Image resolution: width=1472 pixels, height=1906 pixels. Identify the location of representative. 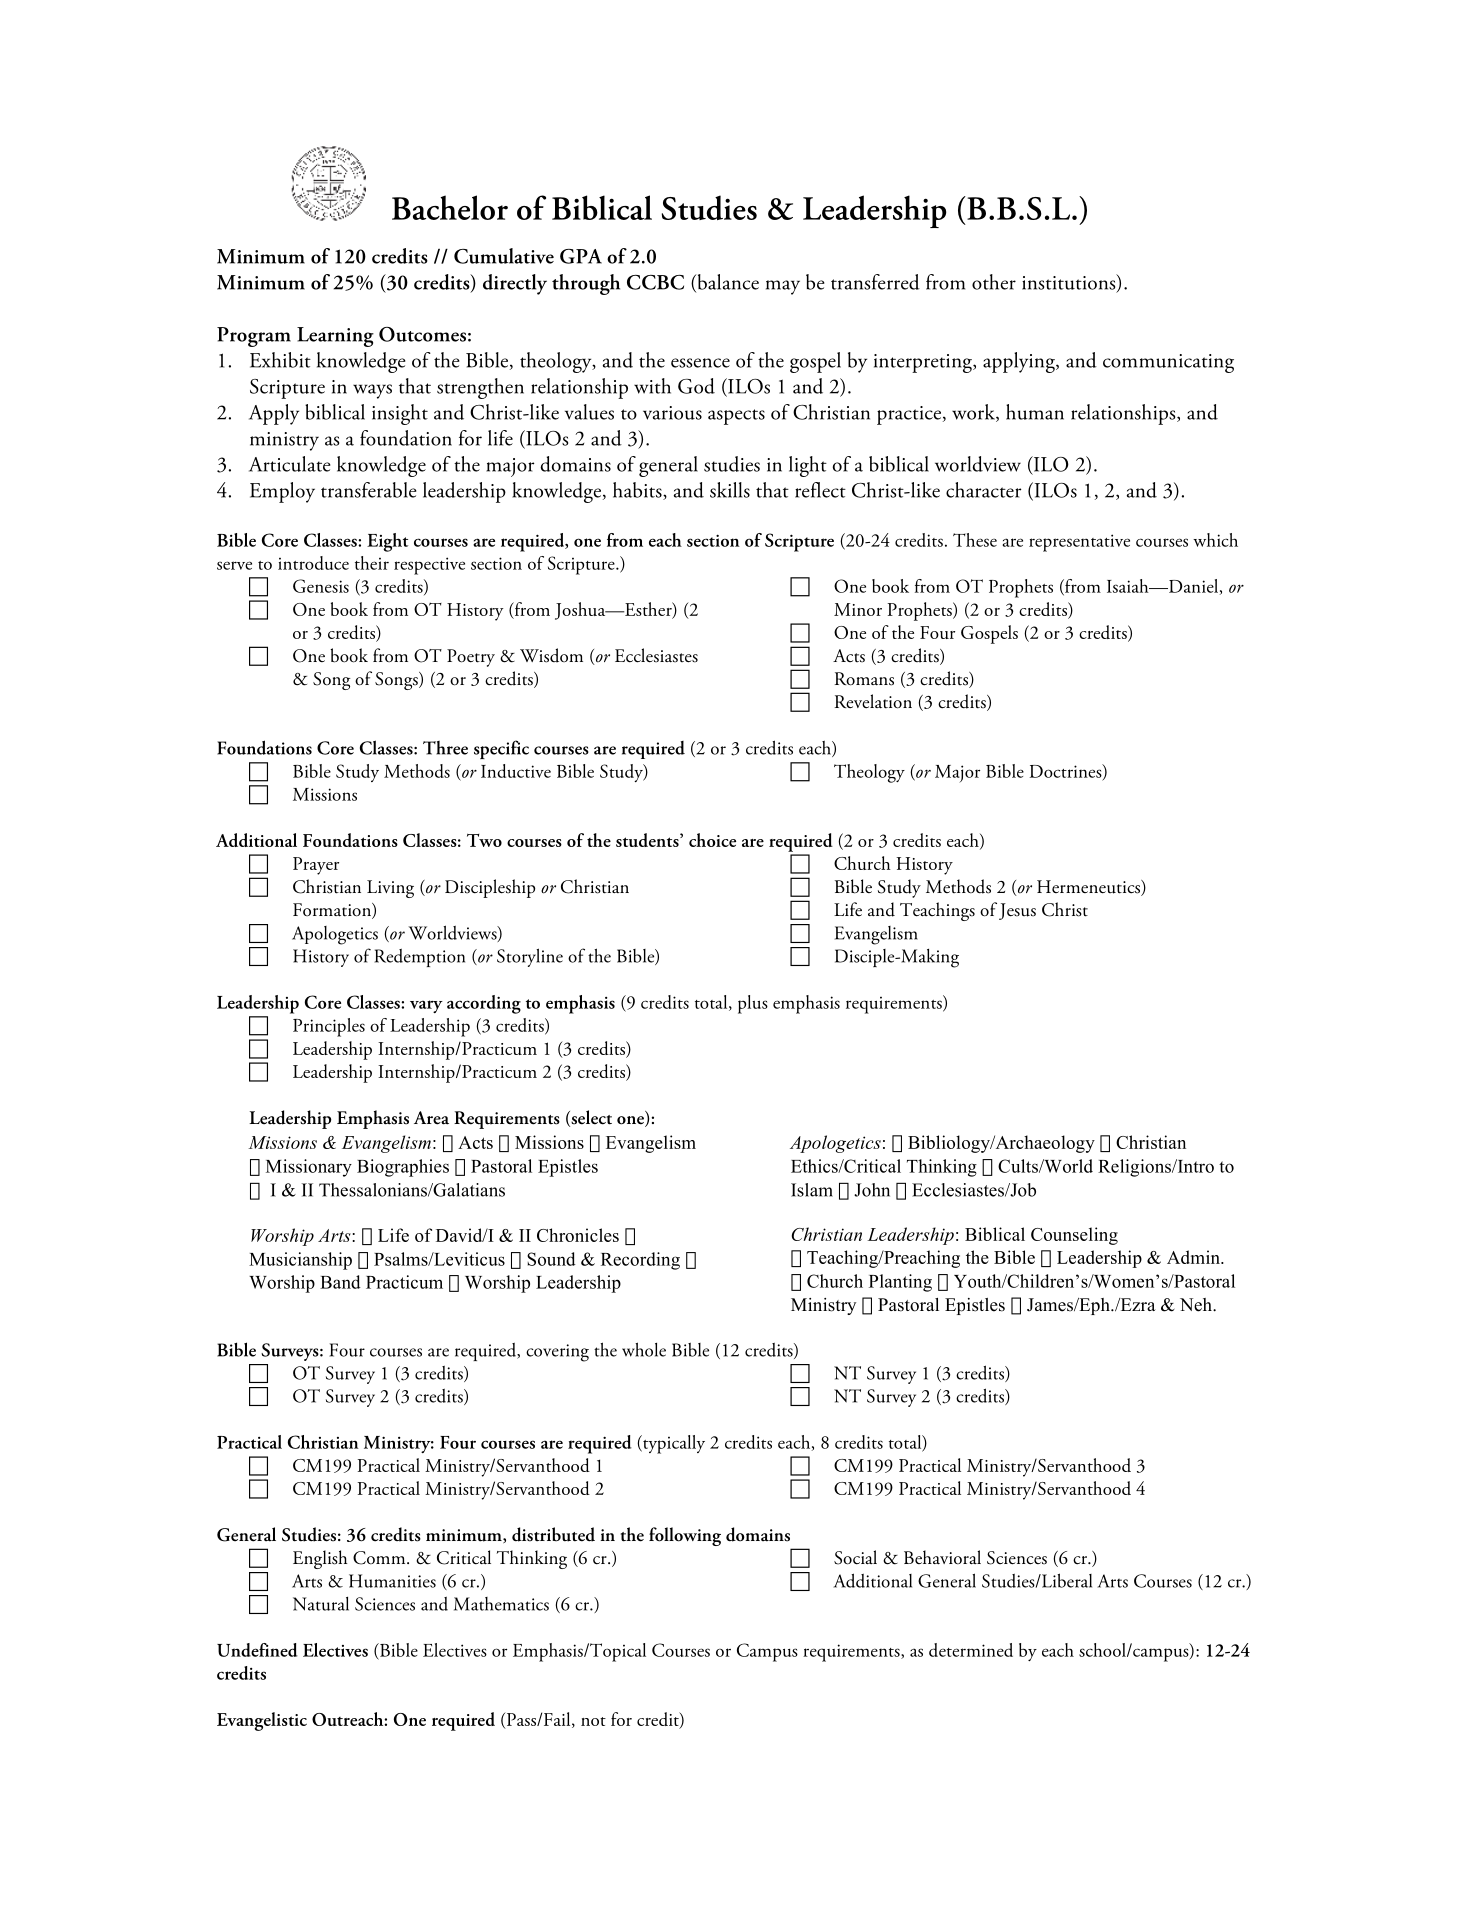
(1079, 543).
